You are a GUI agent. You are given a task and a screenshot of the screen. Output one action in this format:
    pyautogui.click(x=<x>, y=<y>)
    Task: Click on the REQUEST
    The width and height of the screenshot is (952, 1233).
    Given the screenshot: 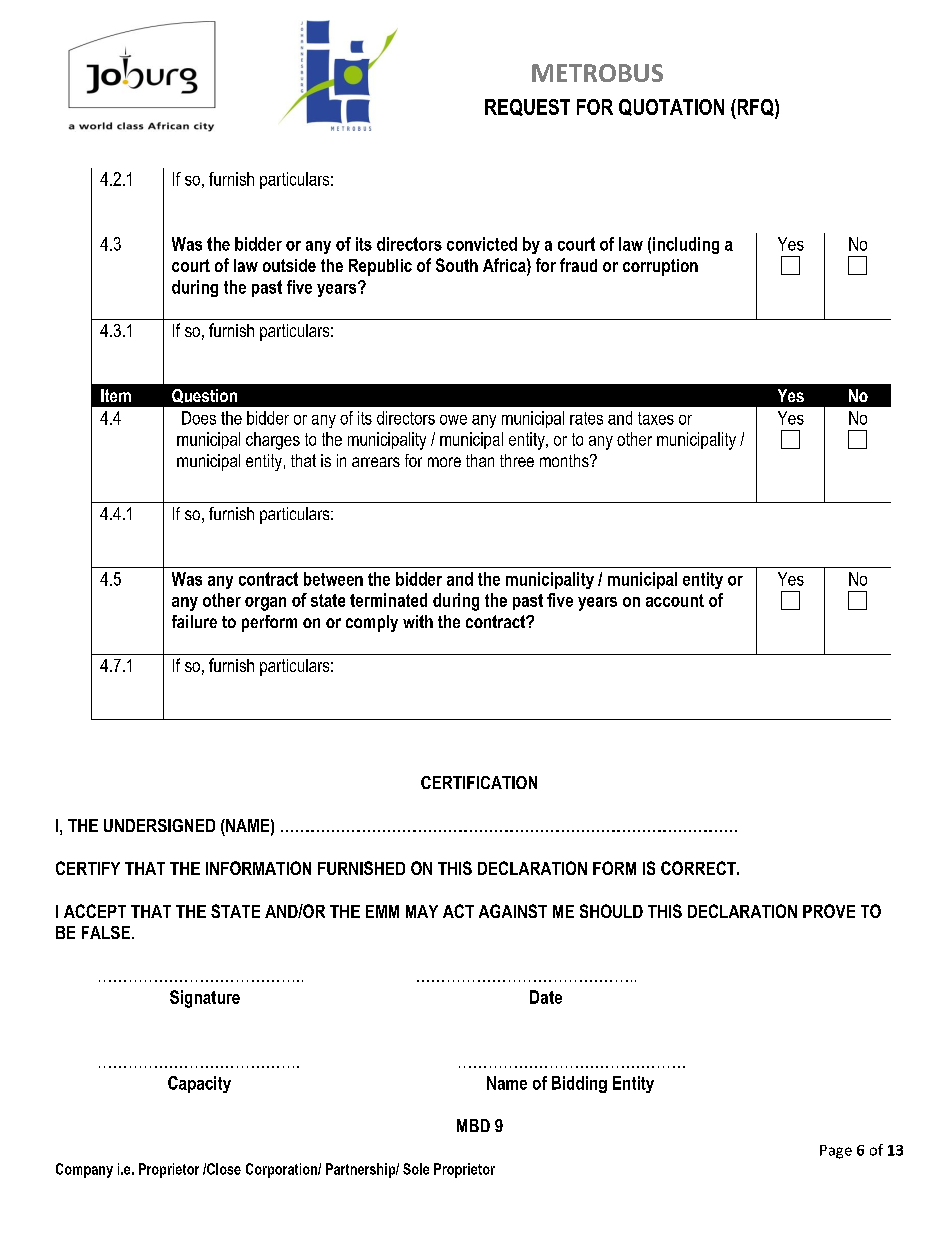 What is the action you would take?
    pyautogui.click(x=527, y=107)
